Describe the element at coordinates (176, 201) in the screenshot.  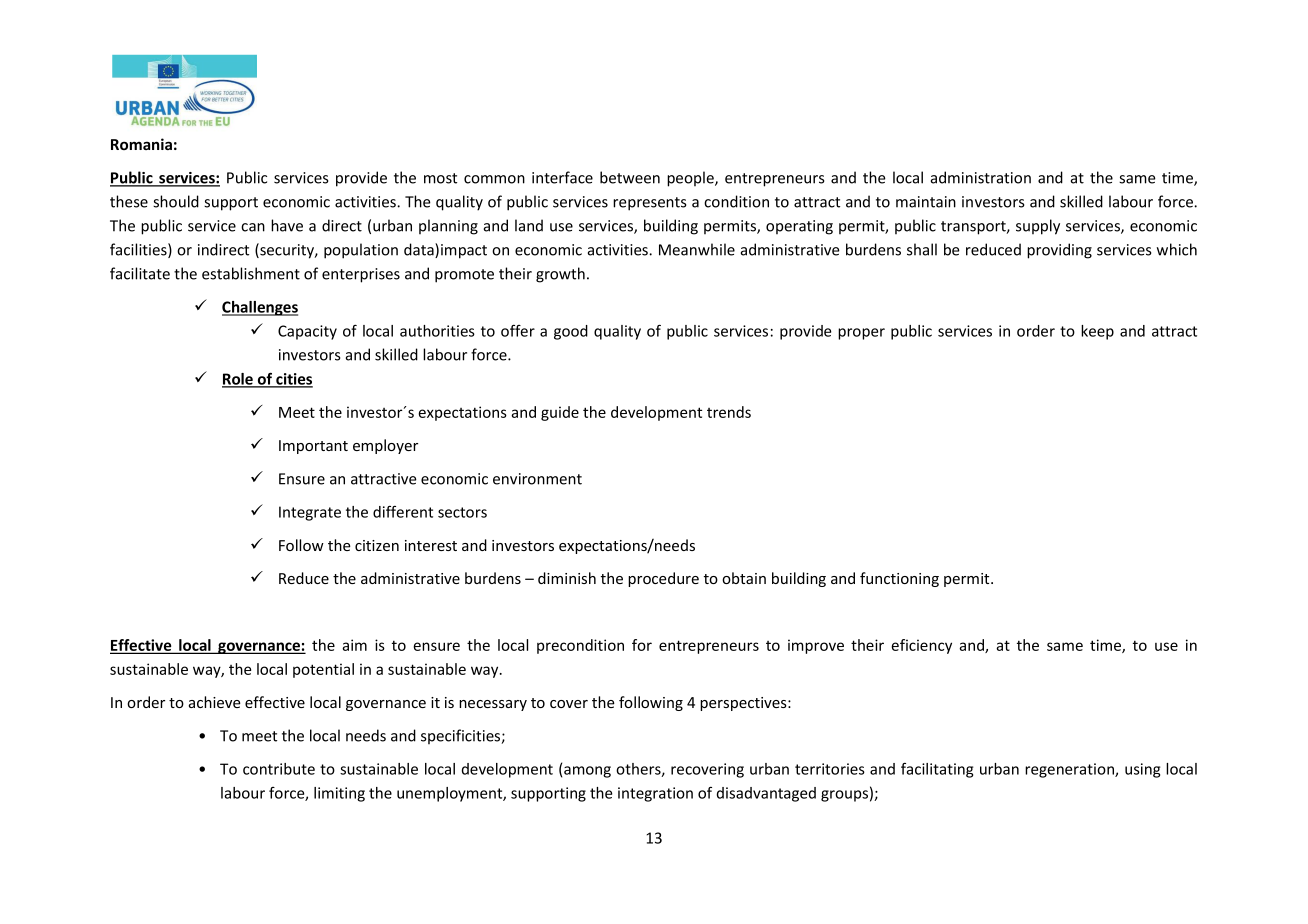
I see `should` at that location.
